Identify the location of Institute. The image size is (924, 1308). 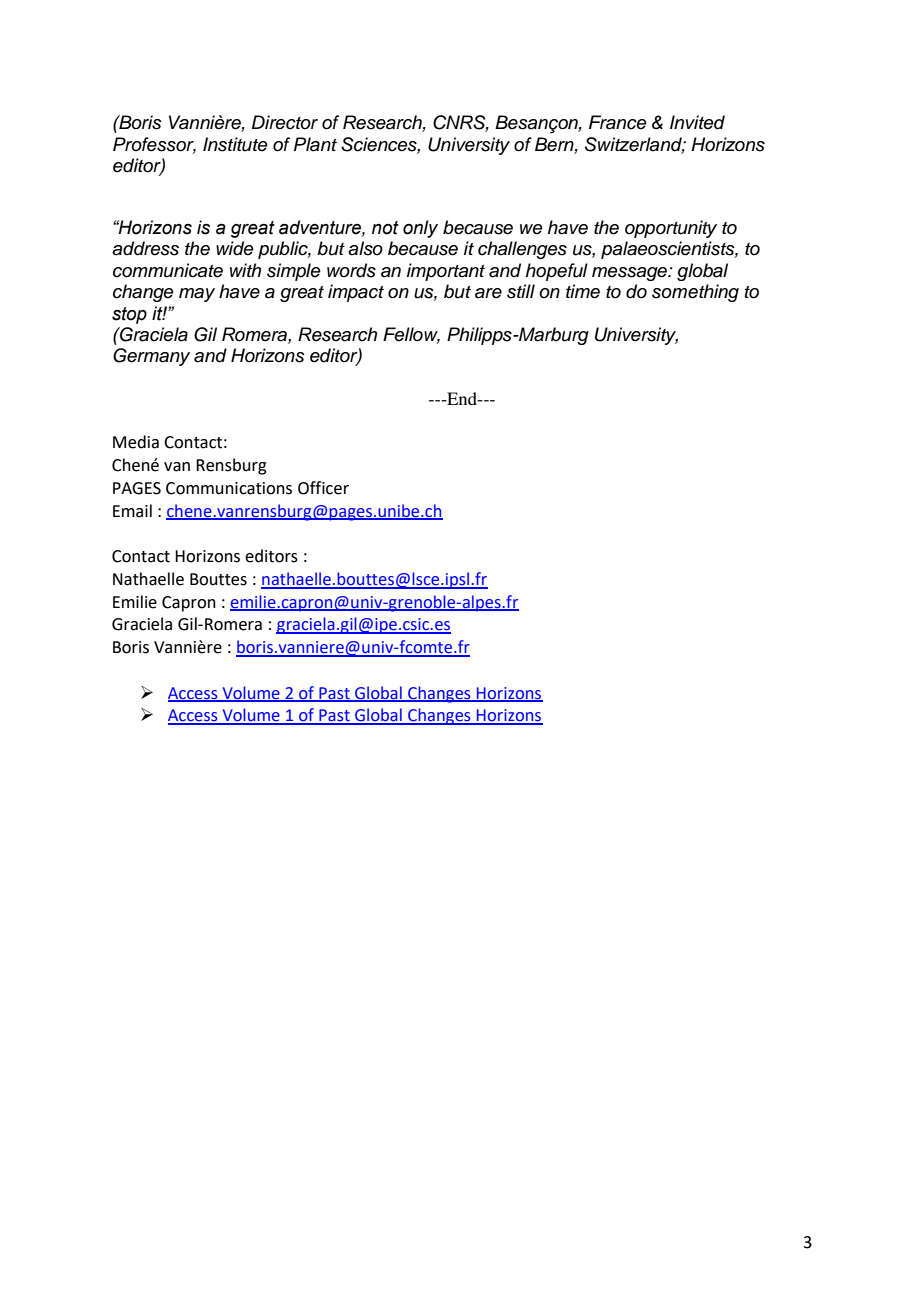
(235, 144).
